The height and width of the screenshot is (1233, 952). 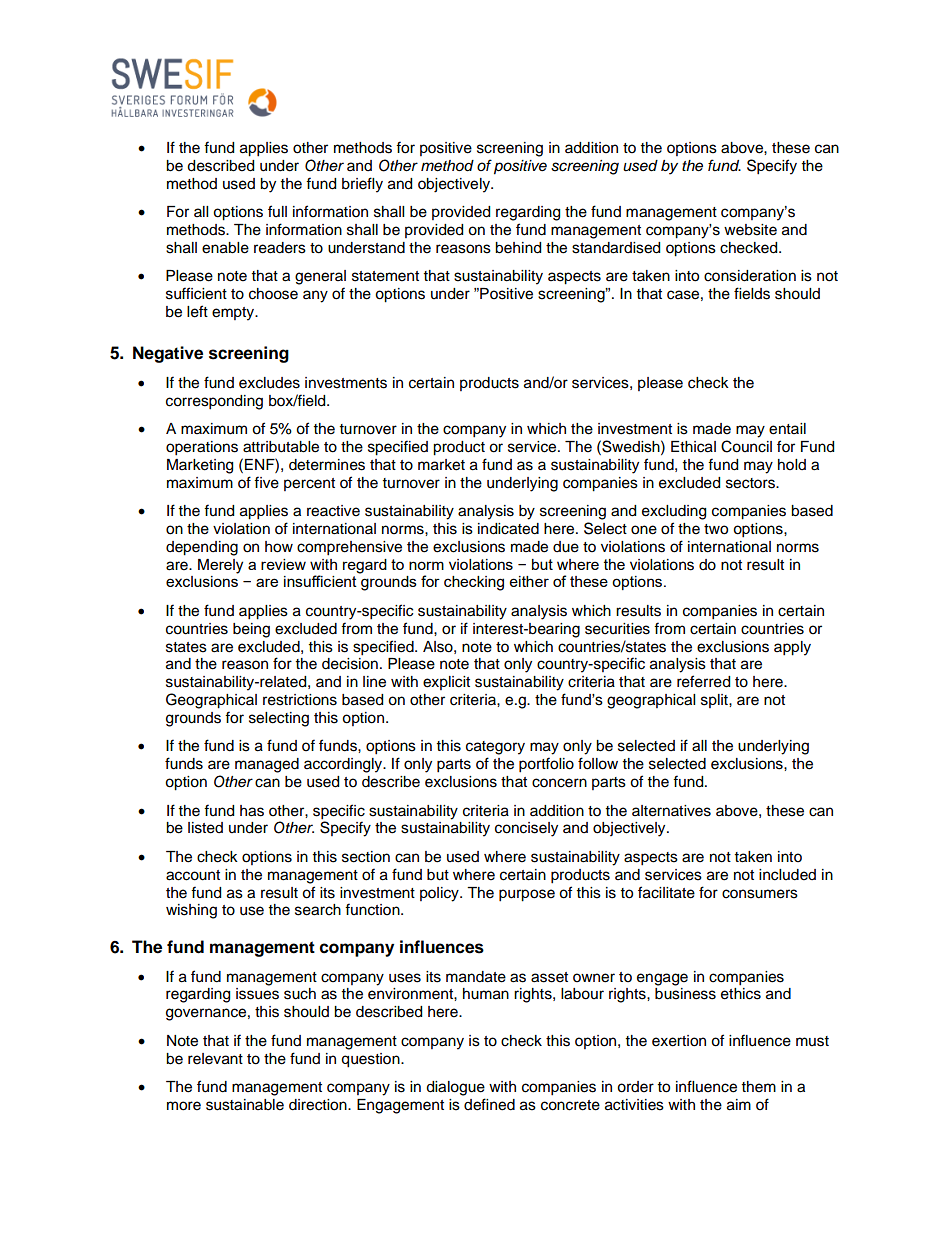 I want to click on category, so click(x=495, y=748).
